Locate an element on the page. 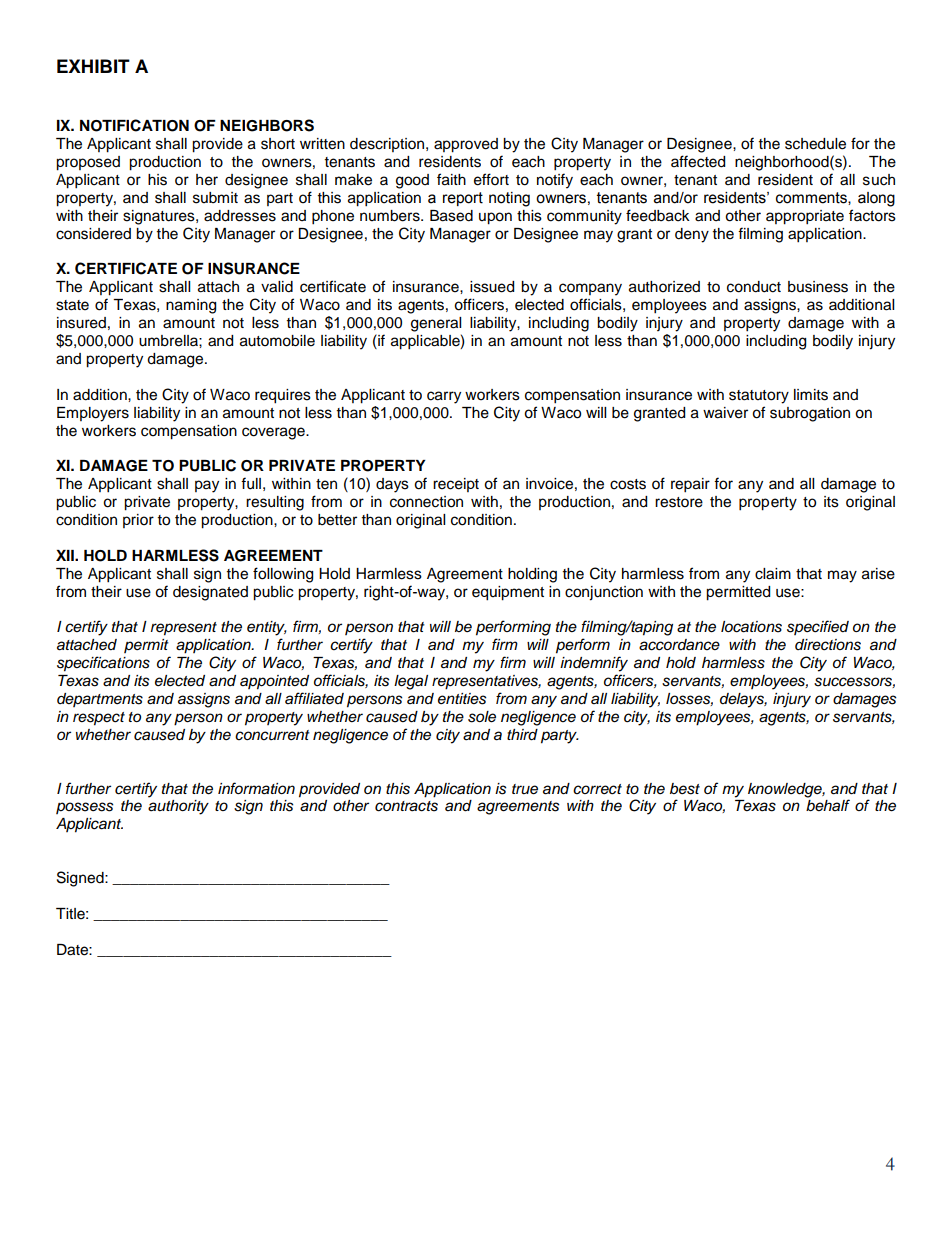 The image size is (952, 1233). general is located at coordinates (436, 324).
